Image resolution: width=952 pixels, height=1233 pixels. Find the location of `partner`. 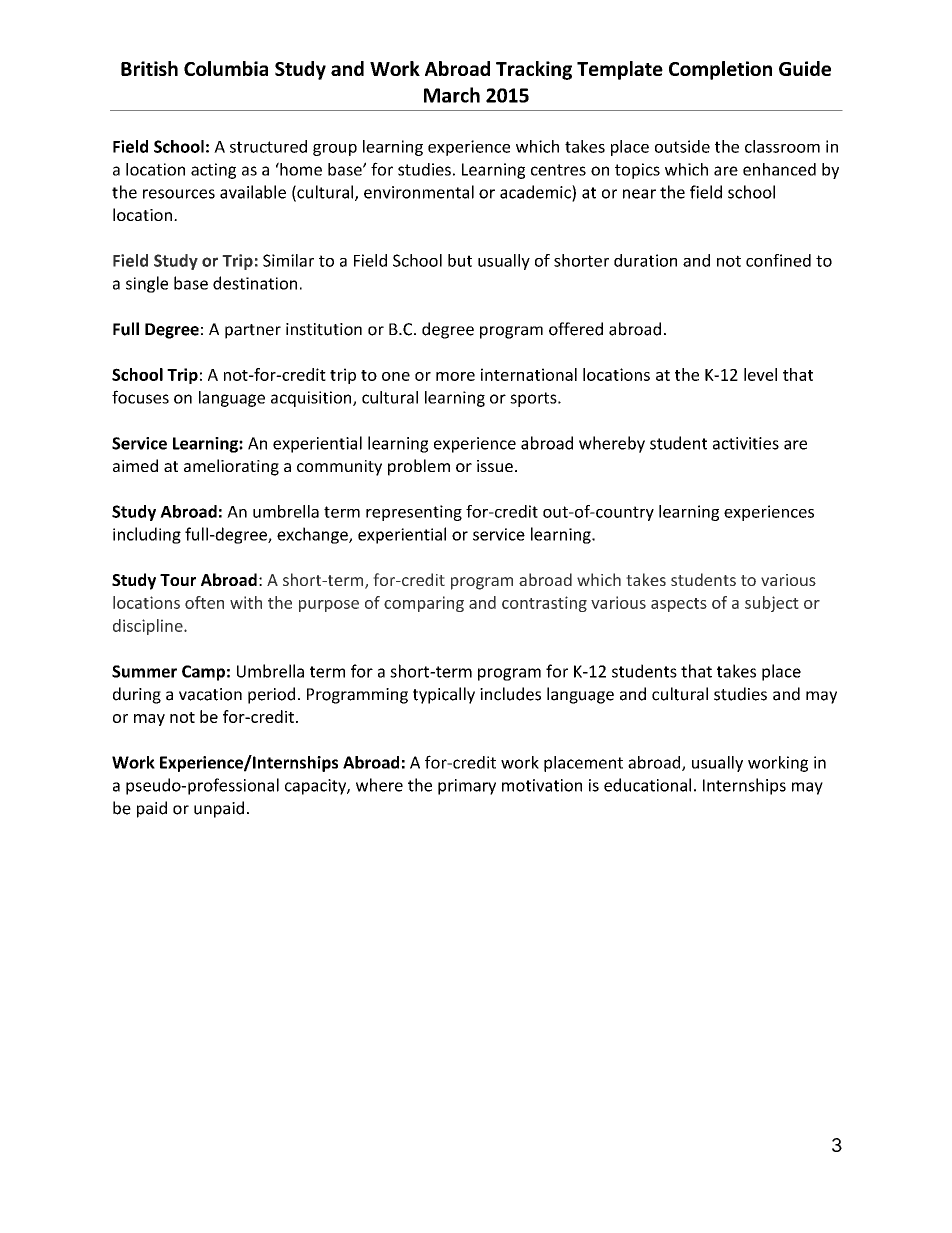

partner is located at coordinates (253, 331).
